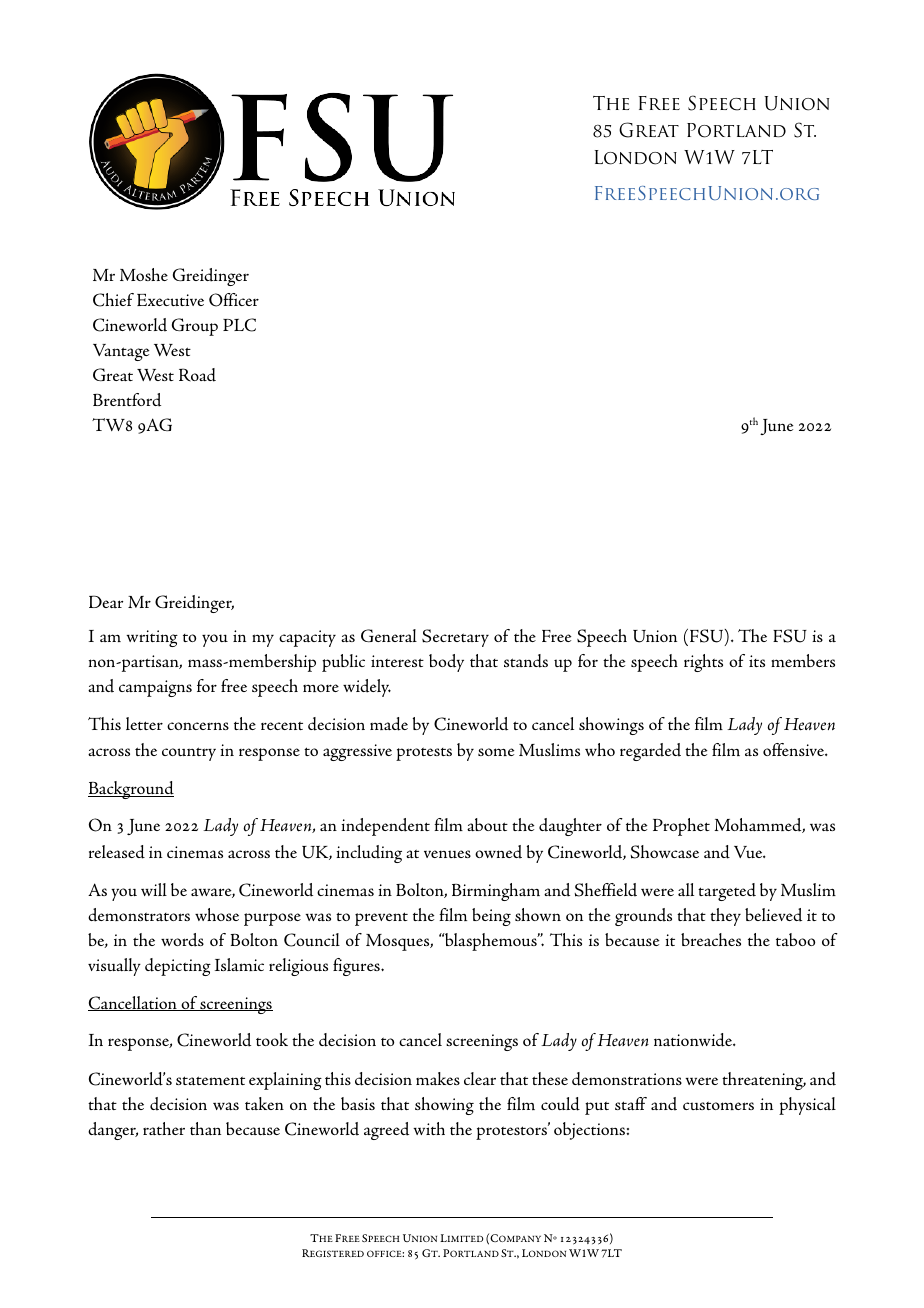  Describe the element at coordinates (446, 663) in the image. I see `body` at that location.
